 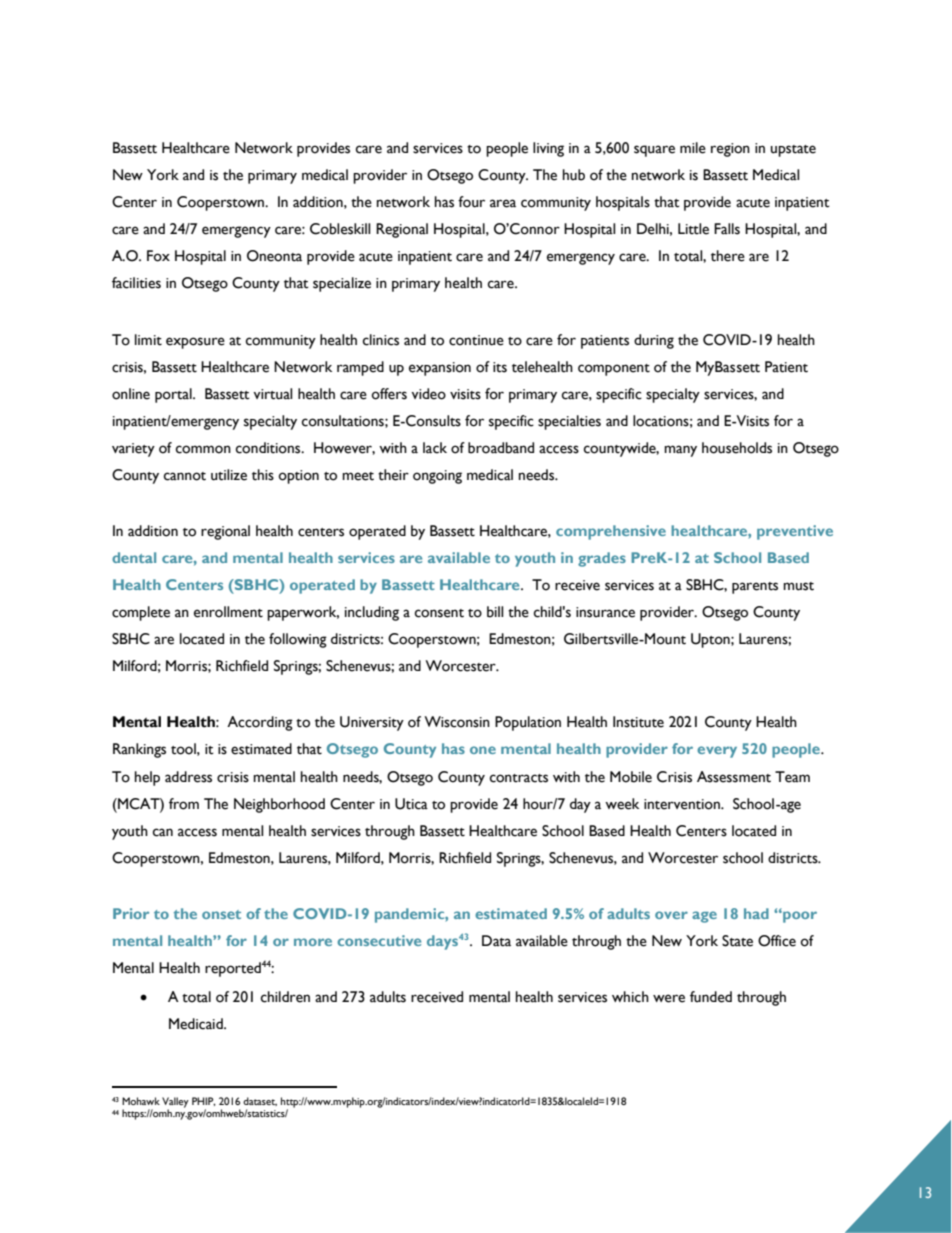 What do you see at coordinates (175, 1103) in the screenshot?
I see `Valley` at bounding box center [175, 1103].
